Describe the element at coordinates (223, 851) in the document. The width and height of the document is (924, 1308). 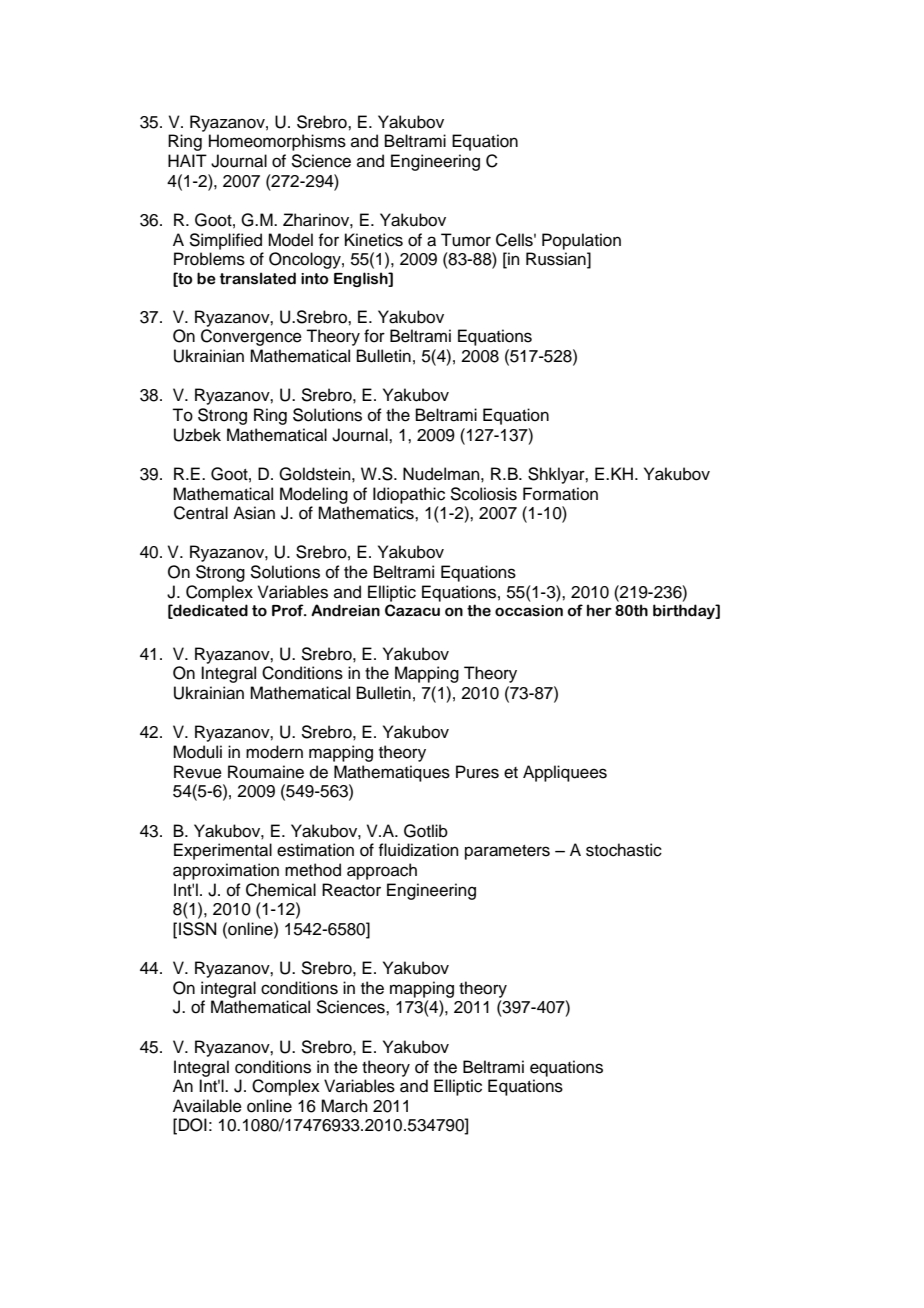
I see `Experimental` at that location.
